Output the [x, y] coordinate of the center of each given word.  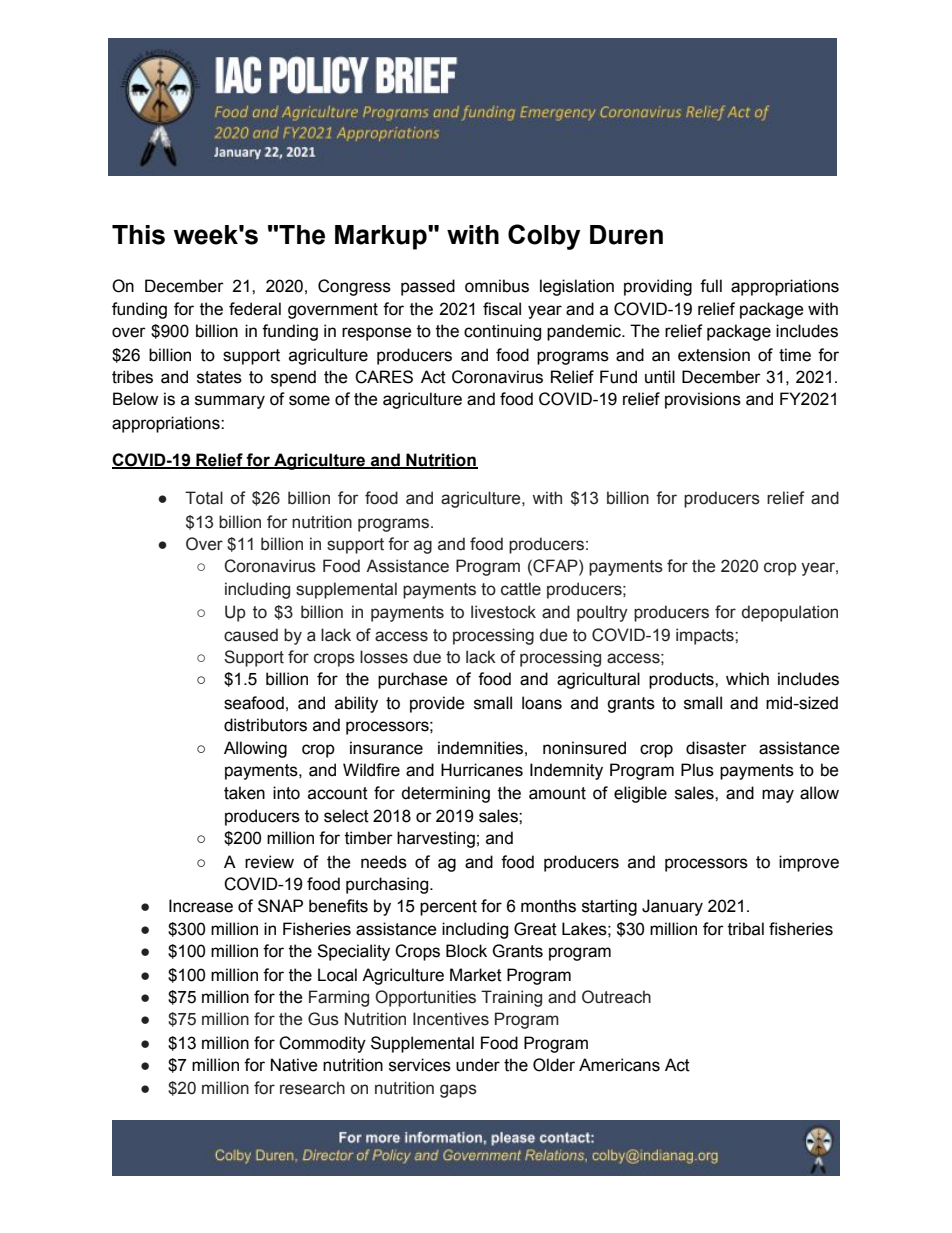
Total [204, 498]
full [711, 286]
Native [294, 1065]
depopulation [790, 613]
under [478, 1065]
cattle [521, 589]
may [778, 796]
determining [445, 794]
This [138, 235]
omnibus [497, 286]
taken [244, 793]
